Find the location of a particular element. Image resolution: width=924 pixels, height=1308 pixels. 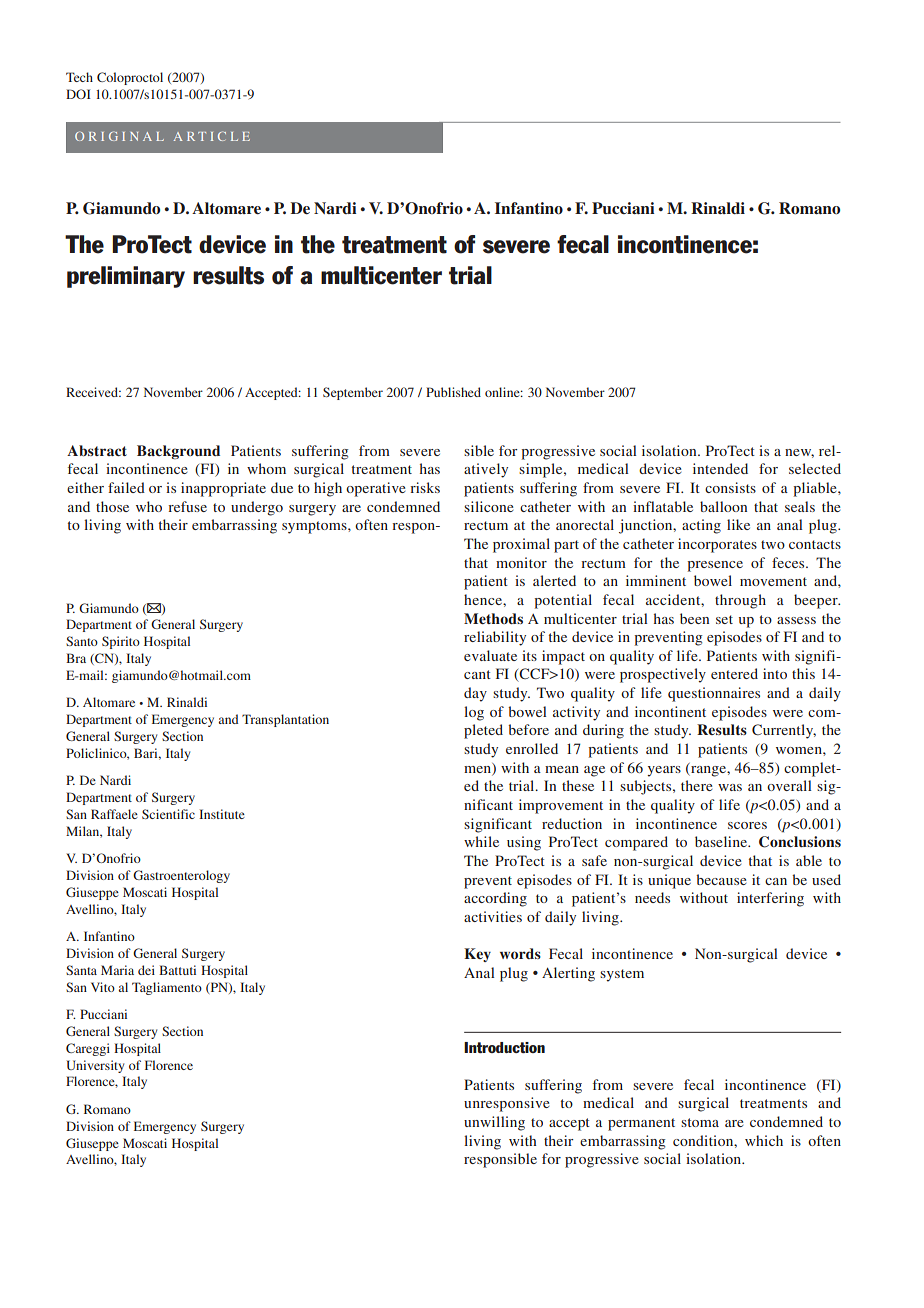

intended is located at coordinates (720, 468).
